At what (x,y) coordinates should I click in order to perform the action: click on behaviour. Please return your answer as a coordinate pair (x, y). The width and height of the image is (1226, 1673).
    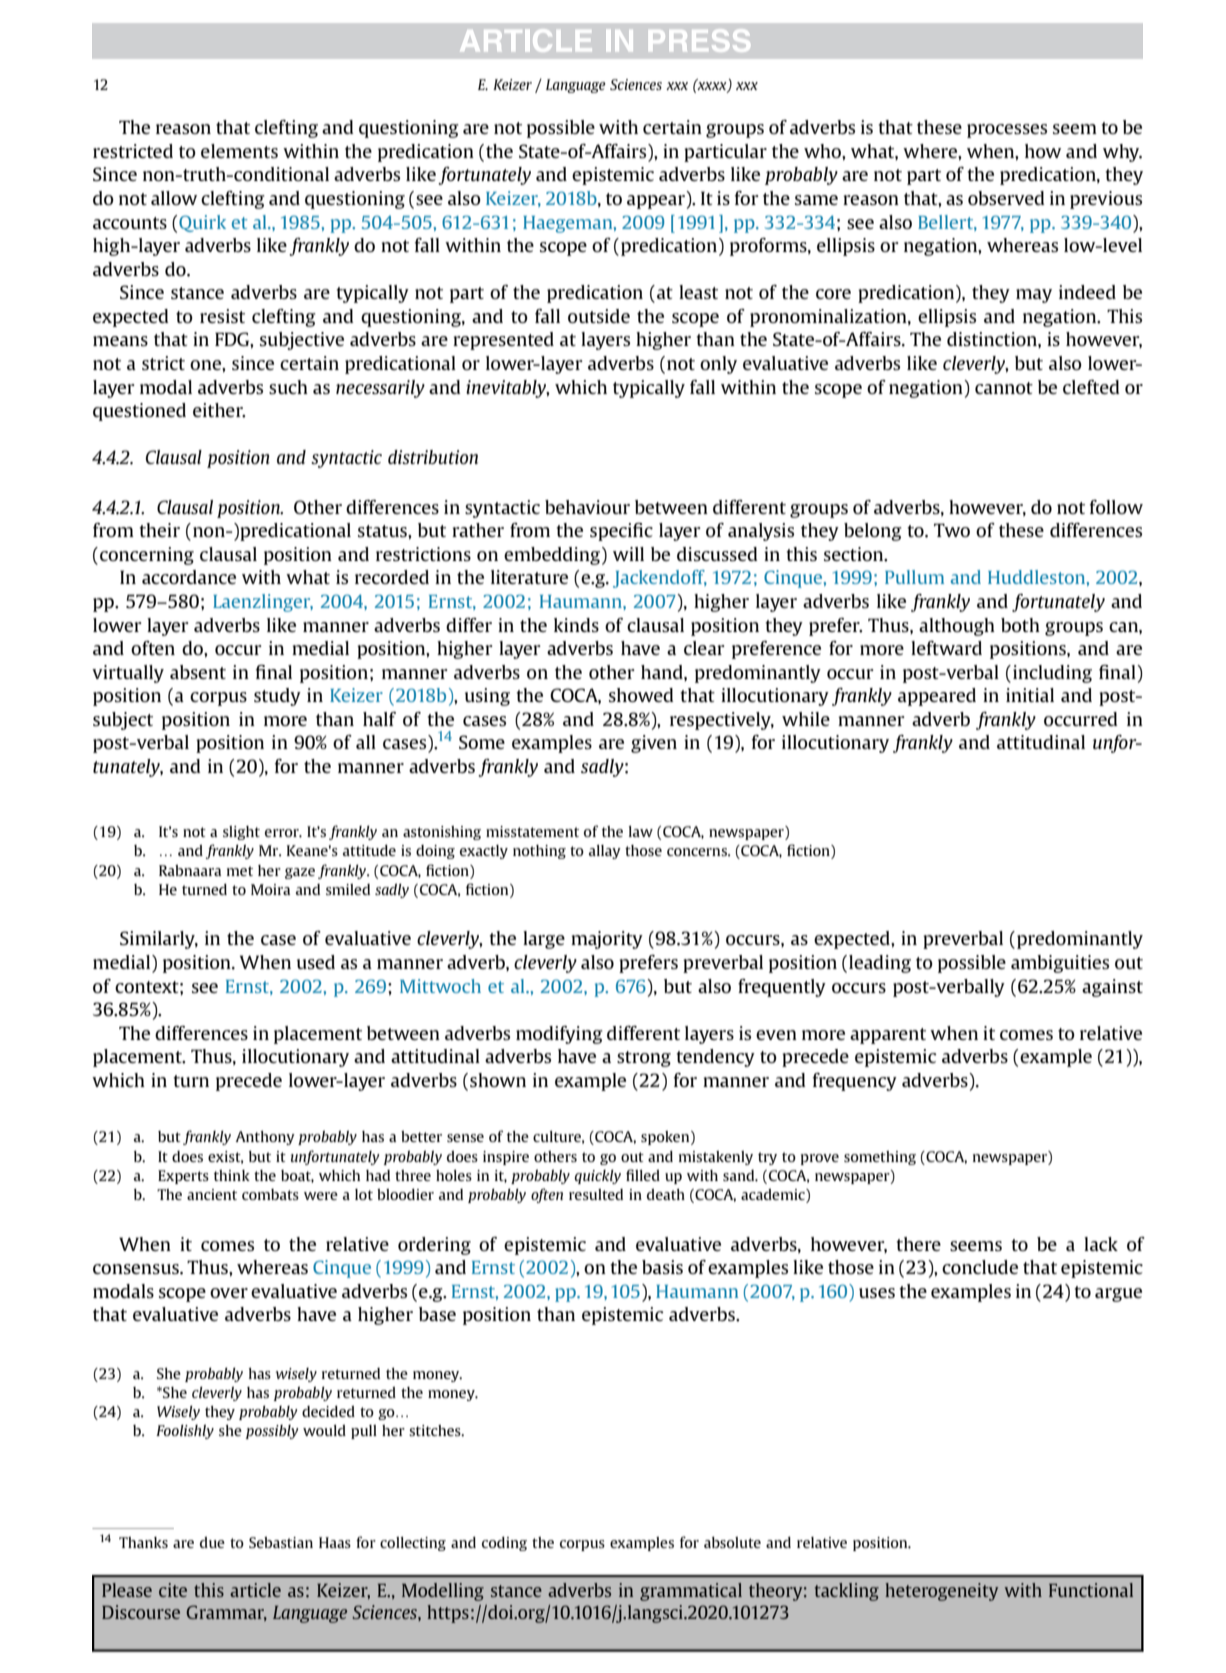
    Looking at the image, I should click on (587, 507).
